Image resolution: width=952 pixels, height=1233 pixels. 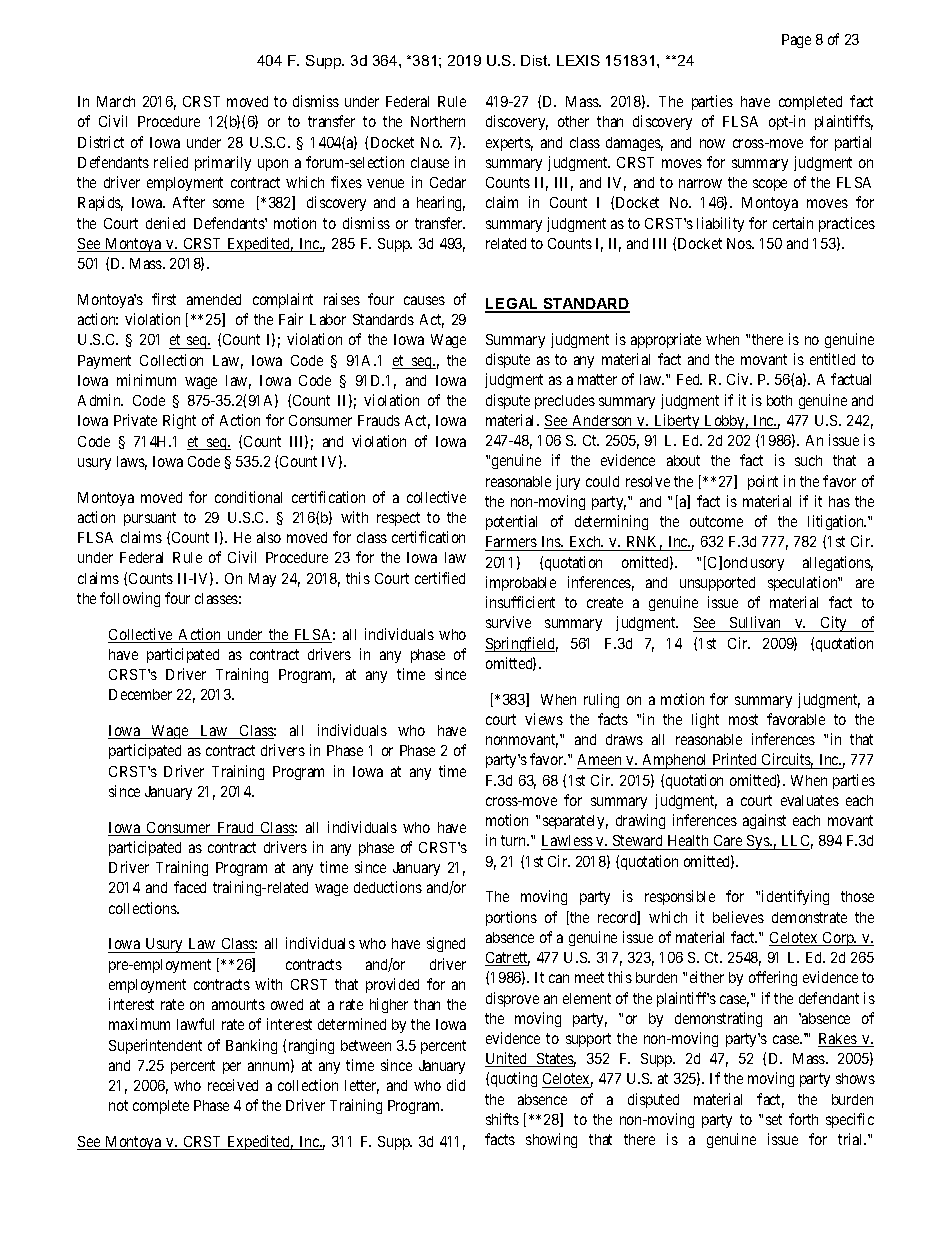 What do you see at coordinates (214, 299) in the screenshot?
I see `amended` at bounding box center [214, 299].
